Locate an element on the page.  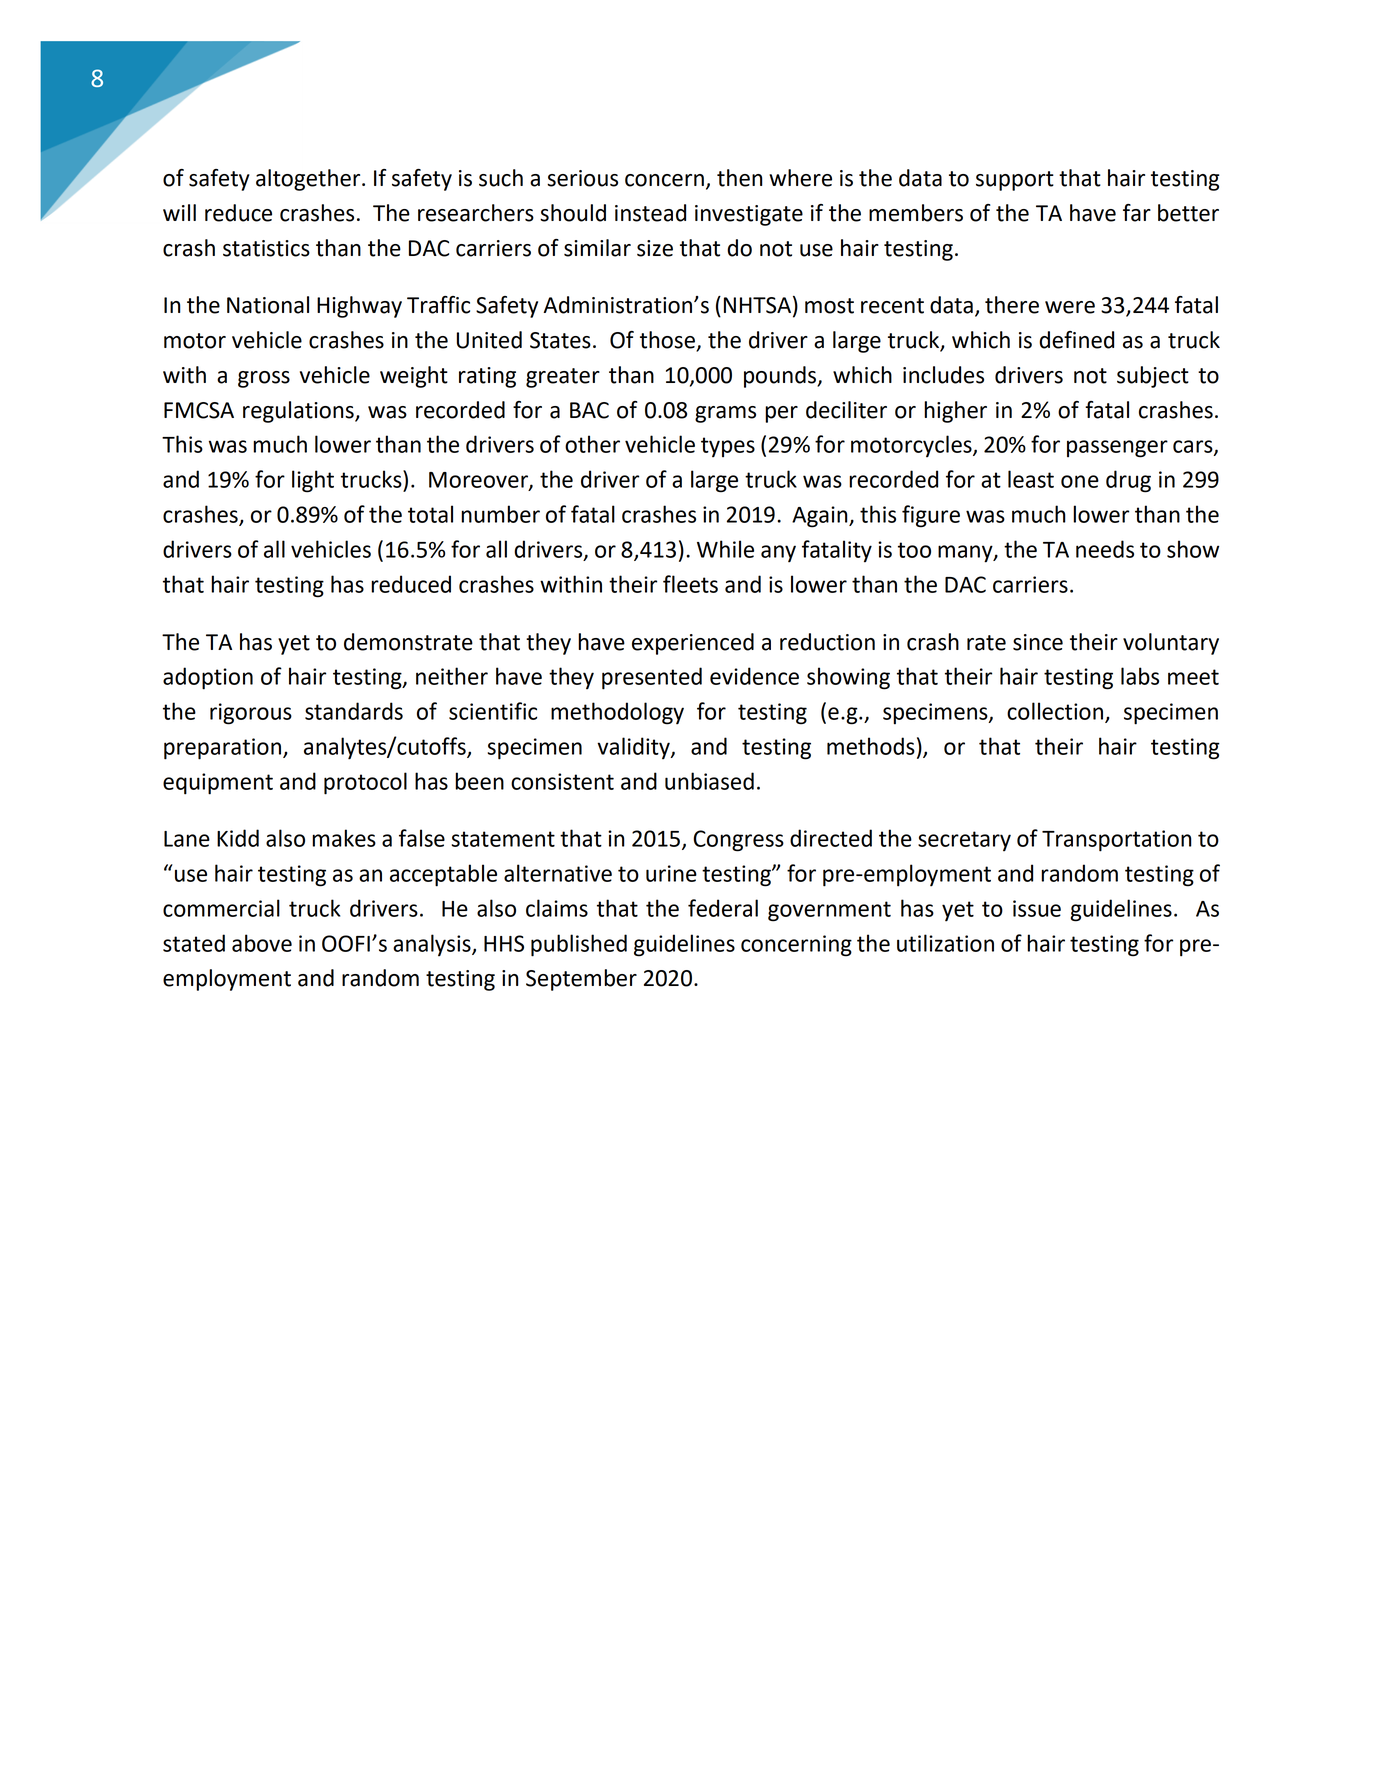
above is located at coordinates (262, 943).
